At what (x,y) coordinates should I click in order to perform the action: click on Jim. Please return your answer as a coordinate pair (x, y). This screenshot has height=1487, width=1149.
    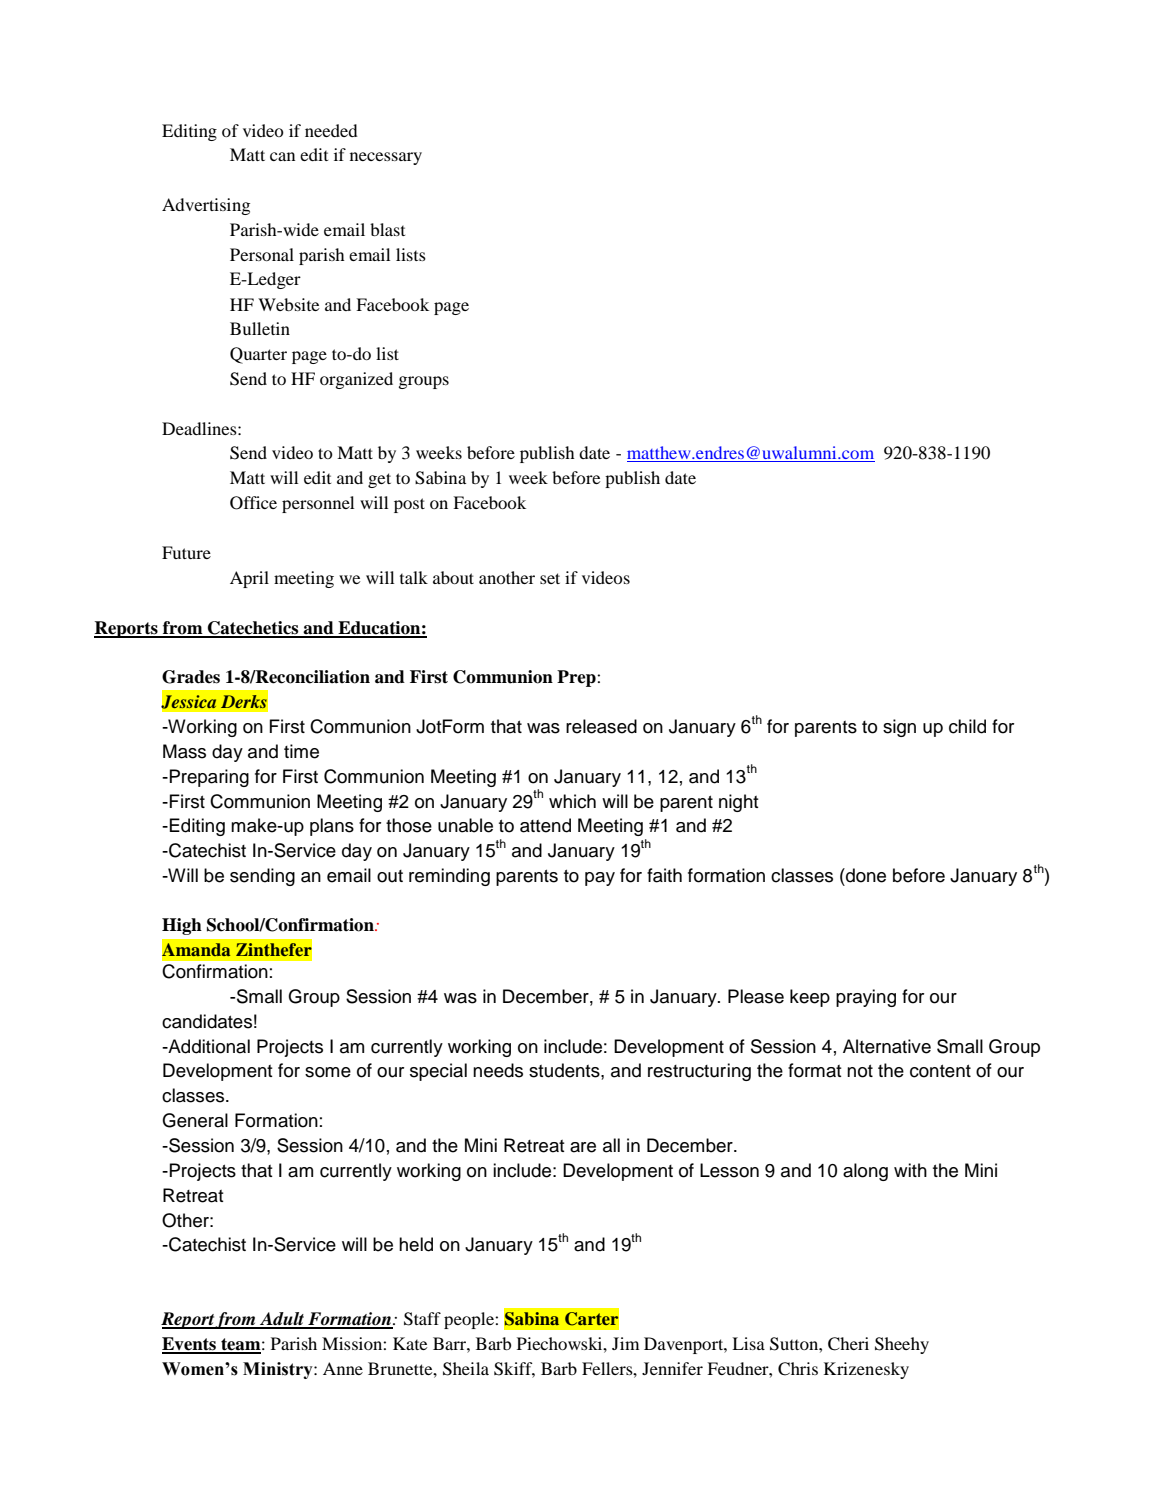
    Looking at the image, I should click on (625, 1343).
